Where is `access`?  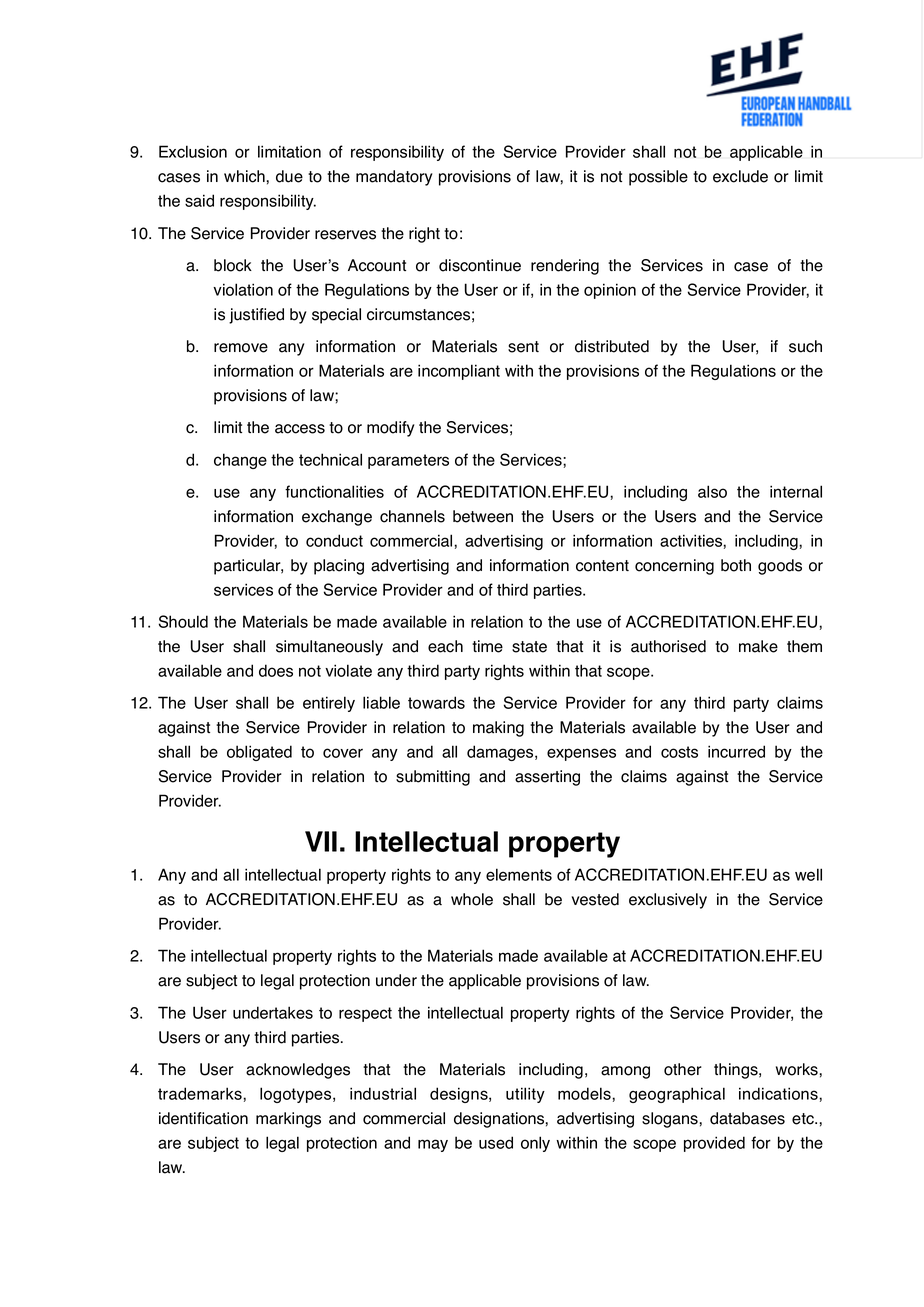 access is located at coordinates (300, 429).
